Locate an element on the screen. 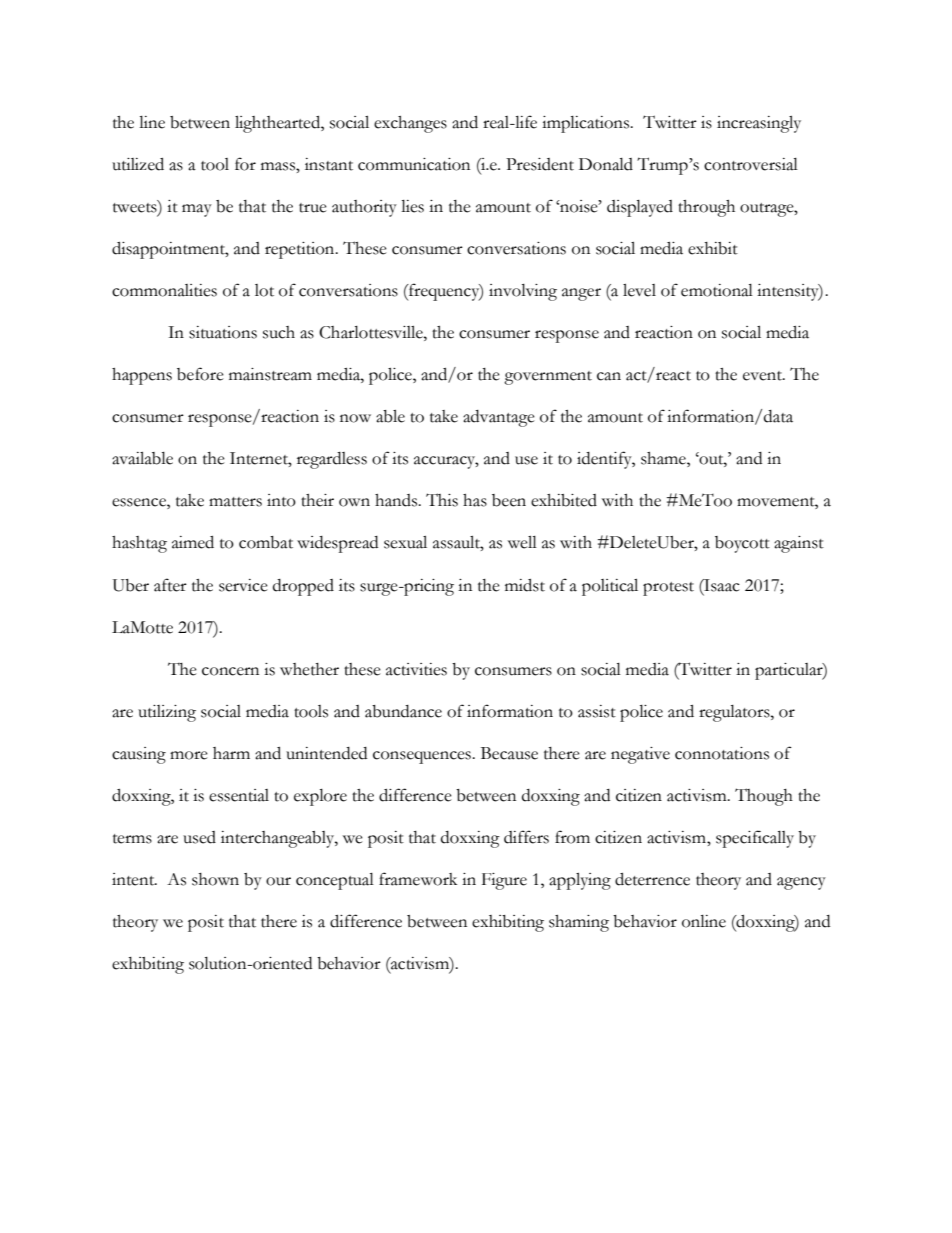 The image size is (952, 1233). situations is located at coordinates (223, 332).
